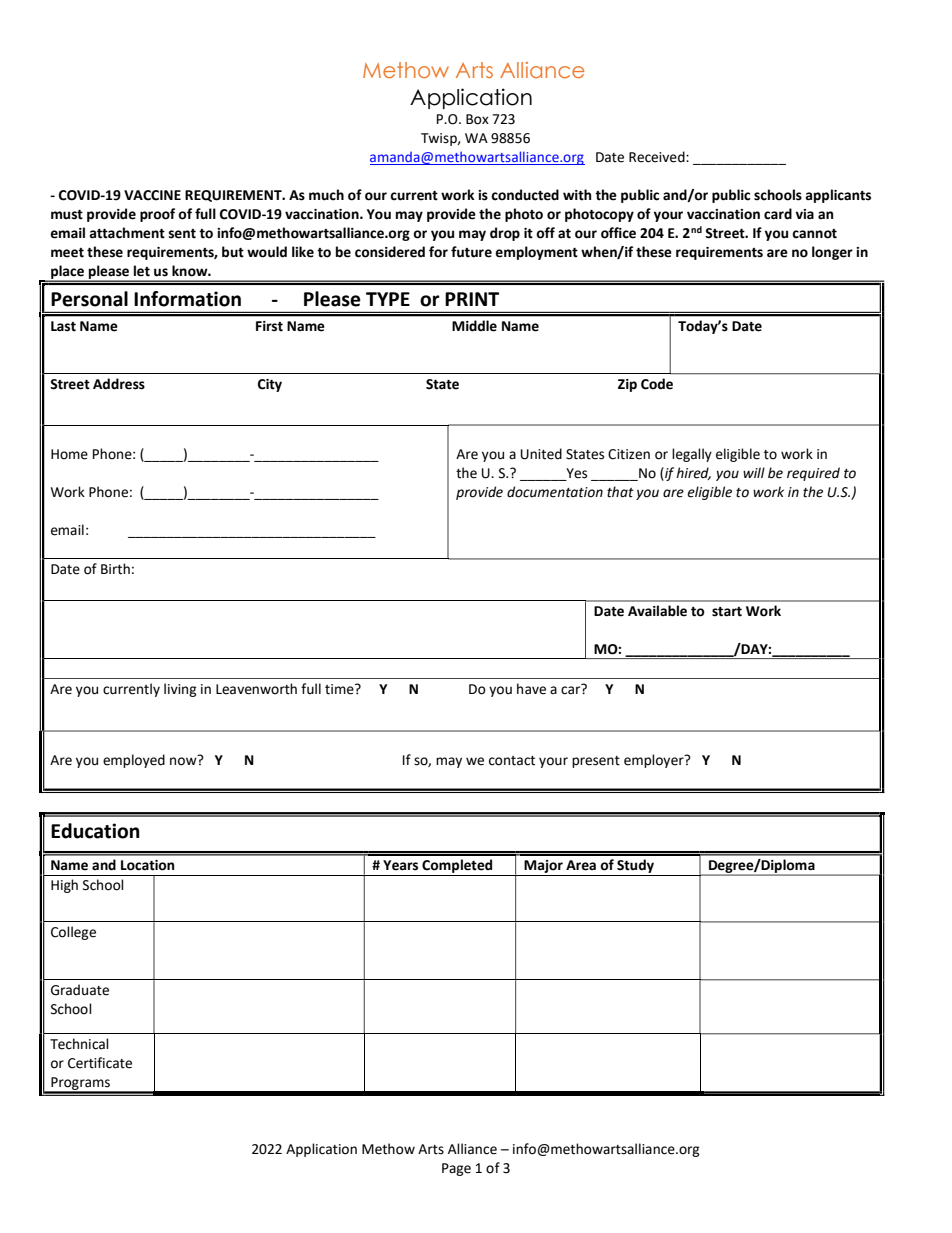 This screenshot has height=1233, width=952. Describe the element at coordinates (456, 1169) in the screenshot. I see `Page` at that location.
